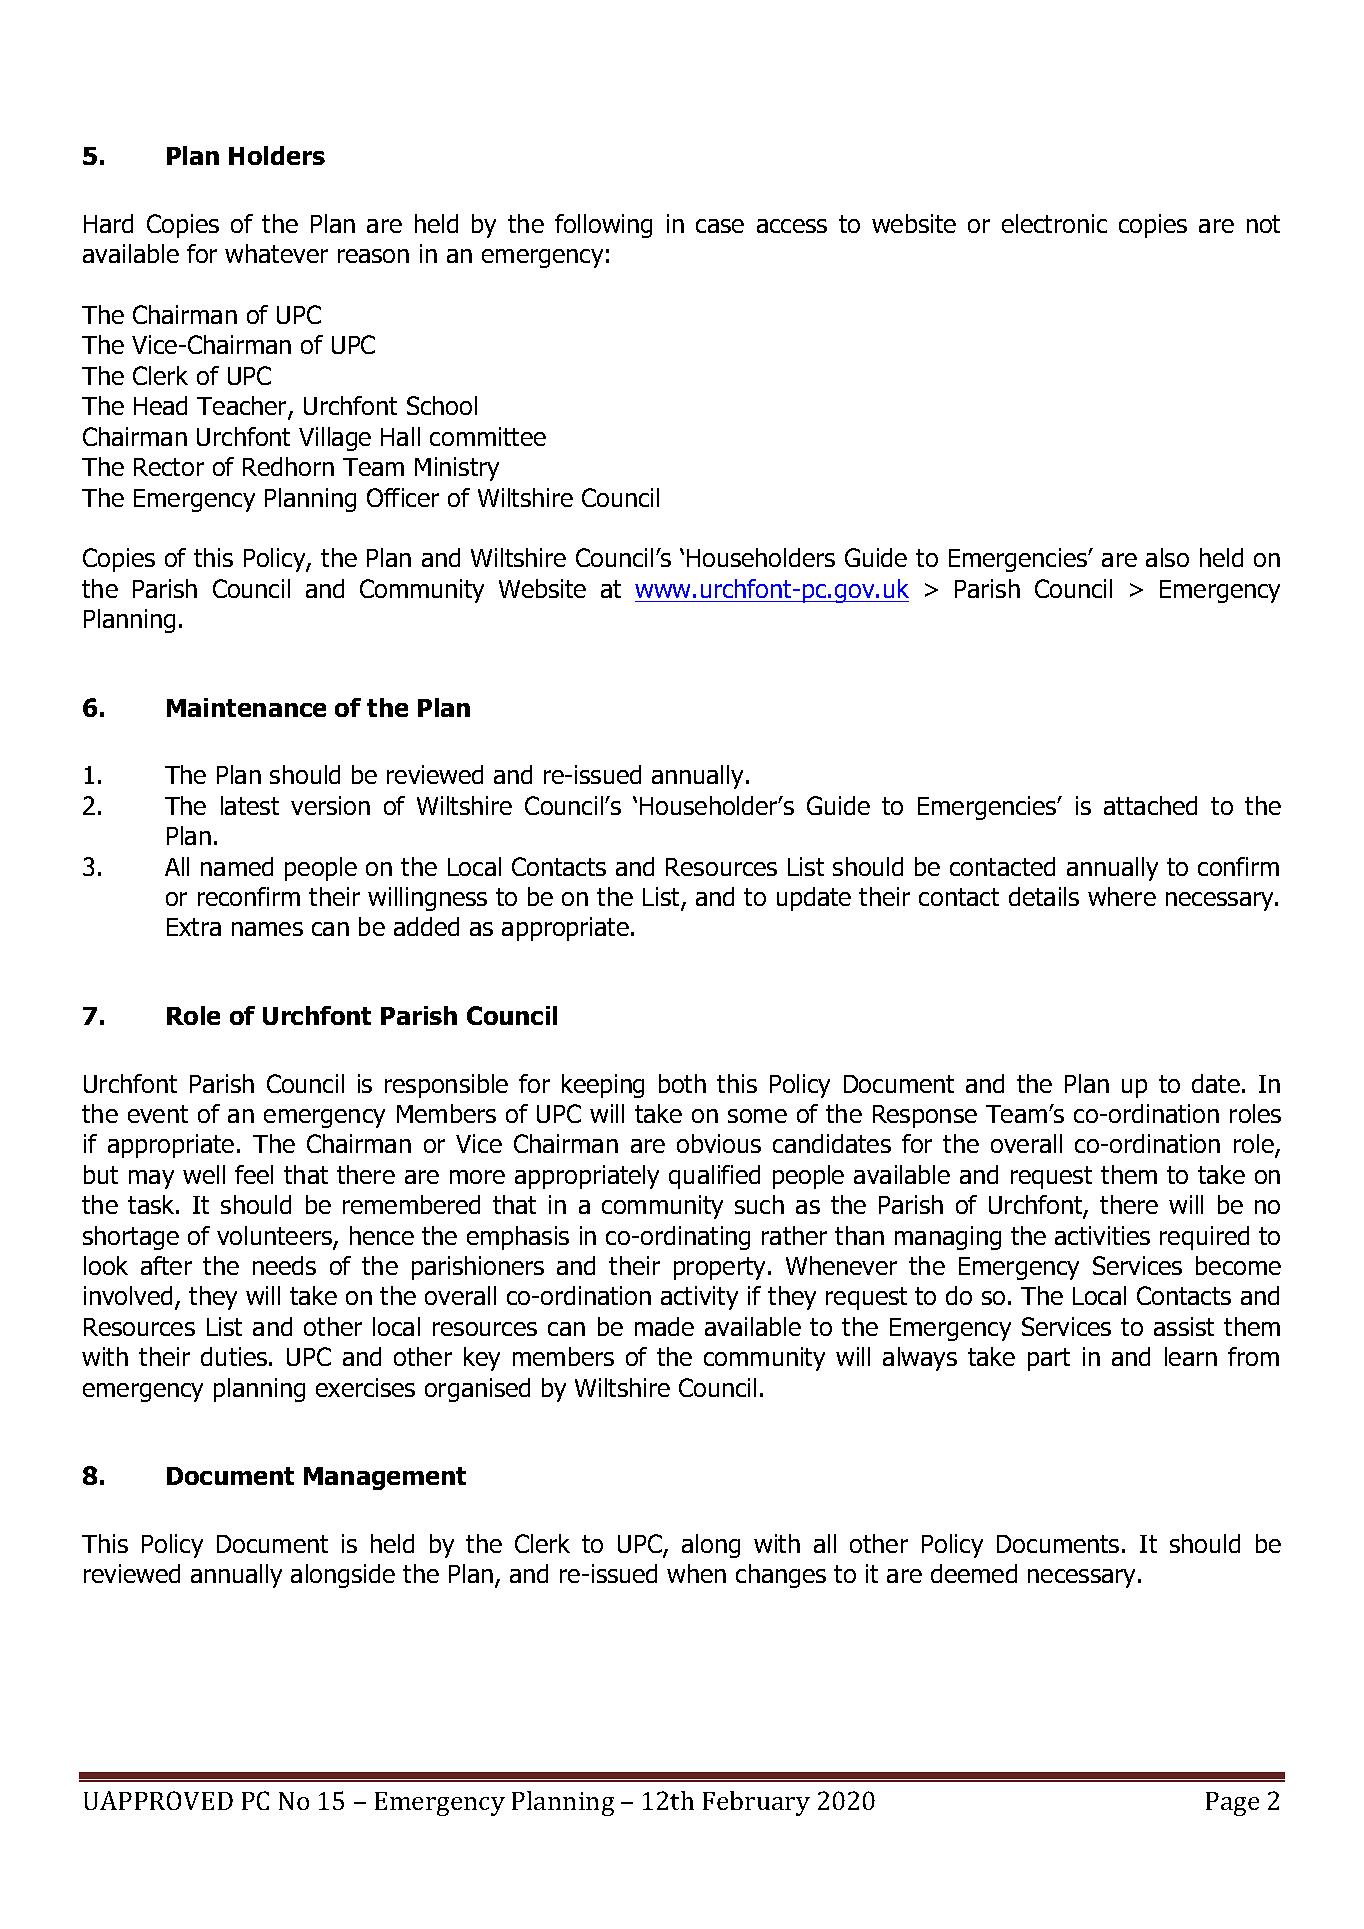 Image resolution: width=1364 pixels, height=1929 pixels. What do you see at coordinates (720, 226) in the screenshot?
I see `case` at bounding box center [720, 226].
